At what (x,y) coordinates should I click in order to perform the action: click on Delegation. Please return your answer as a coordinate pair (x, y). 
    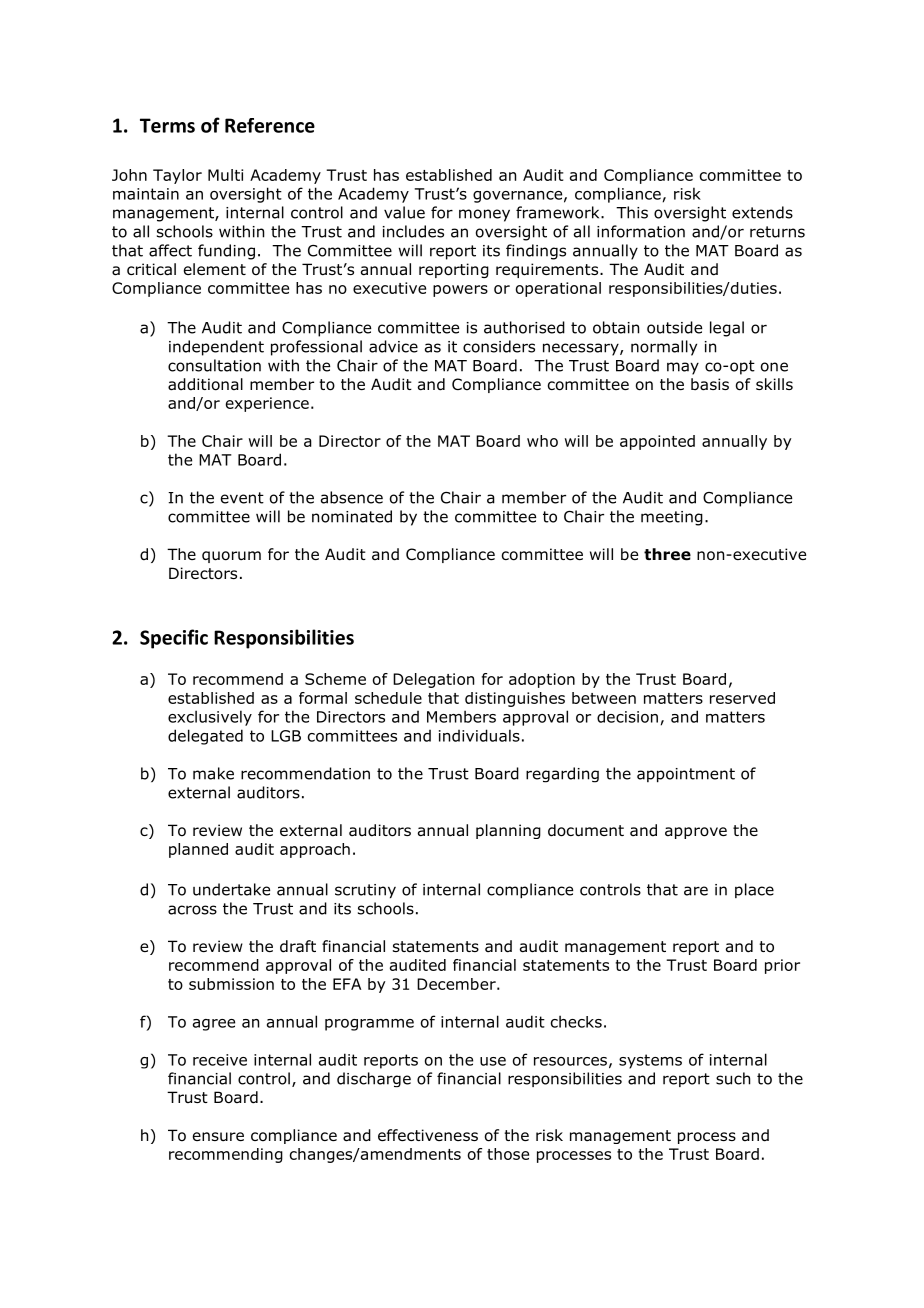
    Looking at the image, I should click on (433, 680).
